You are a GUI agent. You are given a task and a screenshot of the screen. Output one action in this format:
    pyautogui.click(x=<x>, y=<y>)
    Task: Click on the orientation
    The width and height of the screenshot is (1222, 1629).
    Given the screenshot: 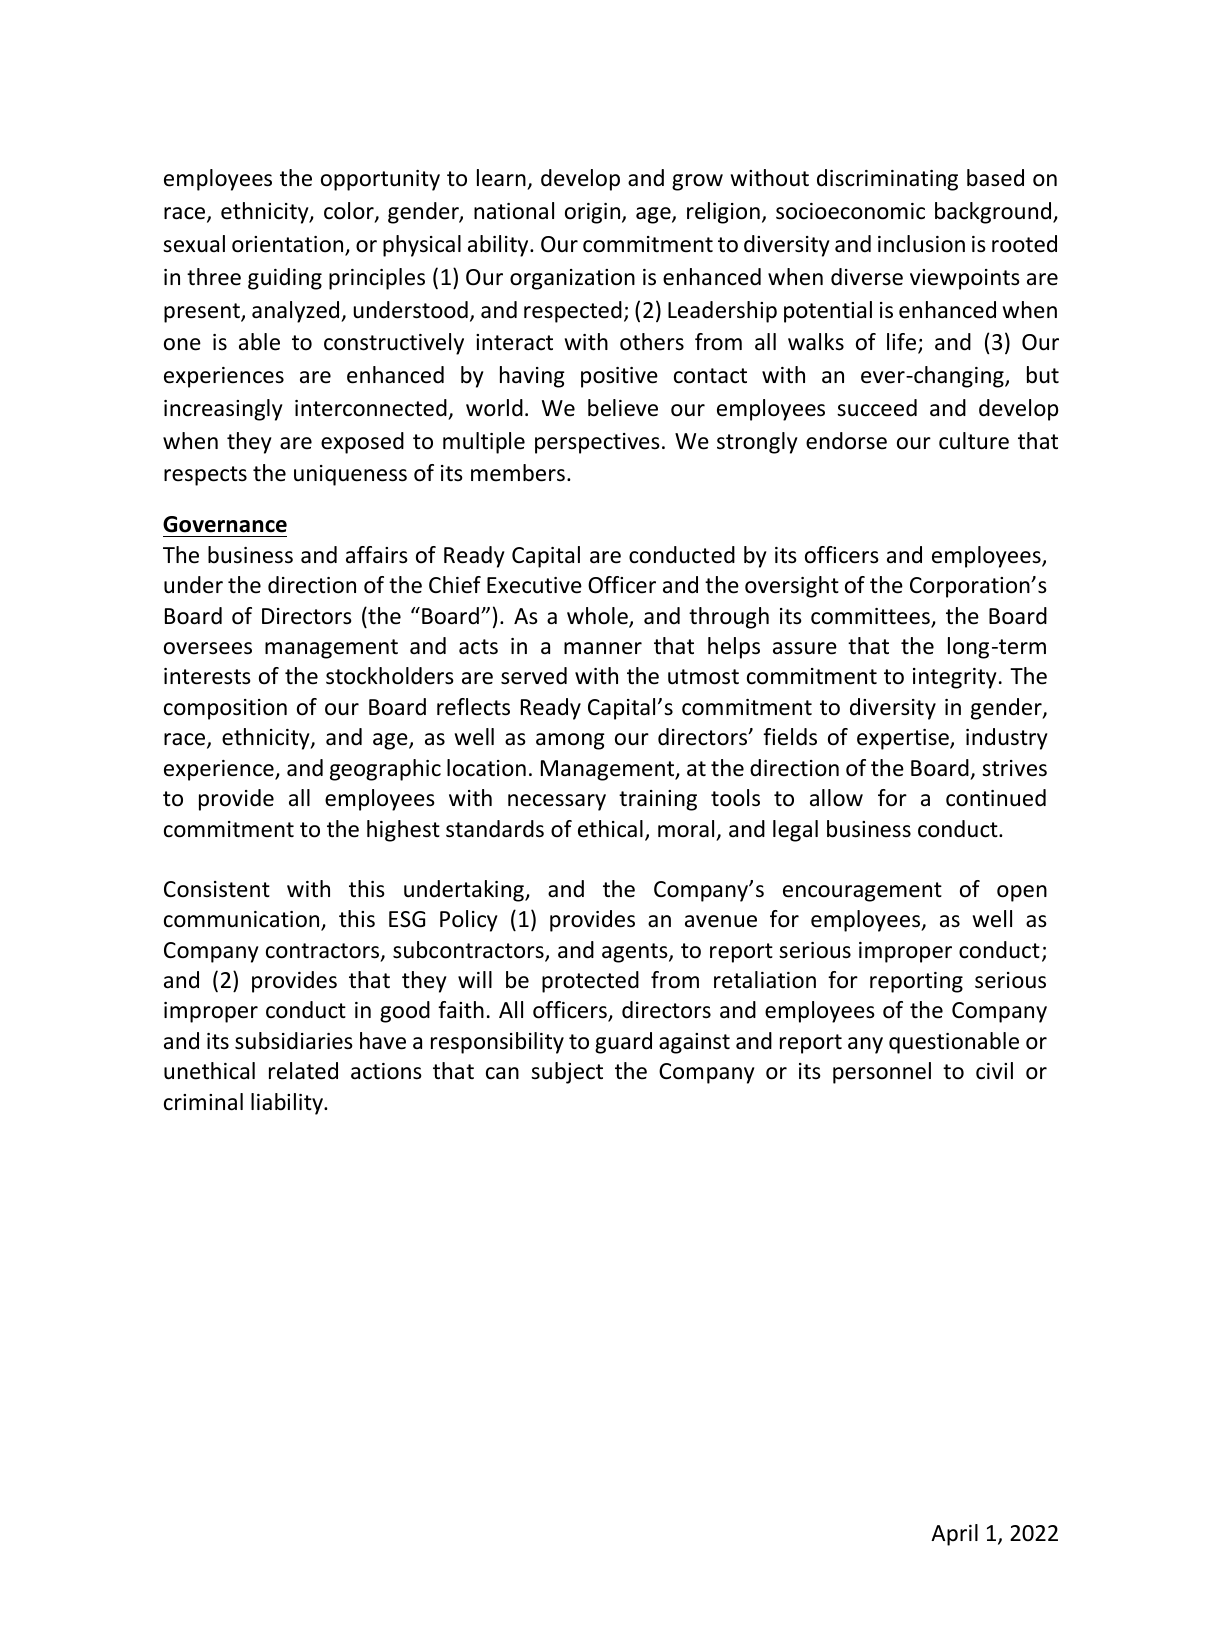 What is the action you would take?
    pyautogui.click(x=289, y=245)
